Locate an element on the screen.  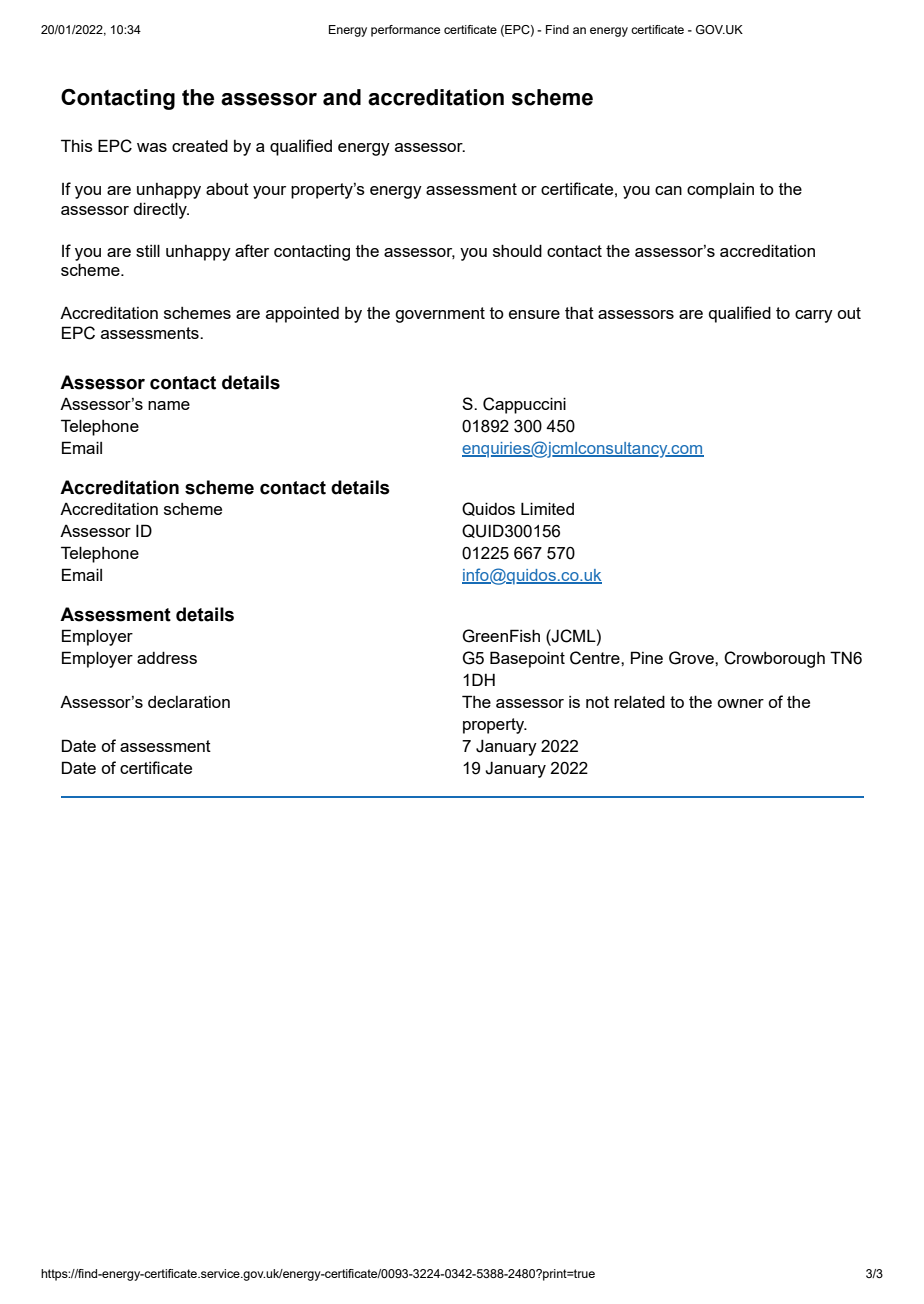
declaration is located at coordinates (189, 702).
